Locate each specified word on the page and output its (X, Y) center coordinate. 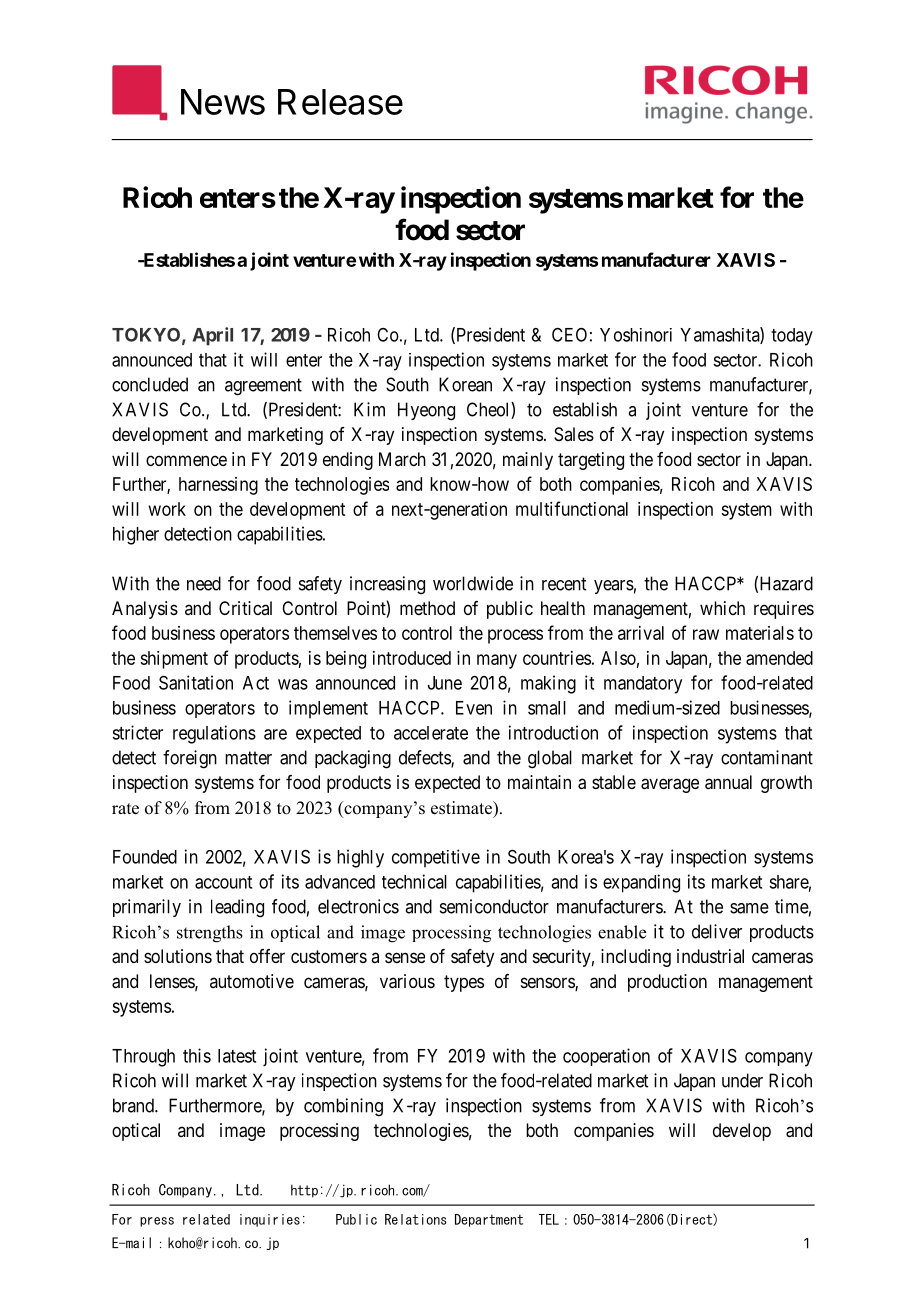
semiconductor (494, 906)
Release (340, 102)
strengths (210, 934)
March (402, 459)
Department (489, 1220)
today (792, 337)
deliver (717, 931)
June (445, 683)
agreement (263, 387)
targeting (591, 461)
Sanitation (196, 682)
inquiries (270, 1220)
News (223, 102)
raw (706, 634)
